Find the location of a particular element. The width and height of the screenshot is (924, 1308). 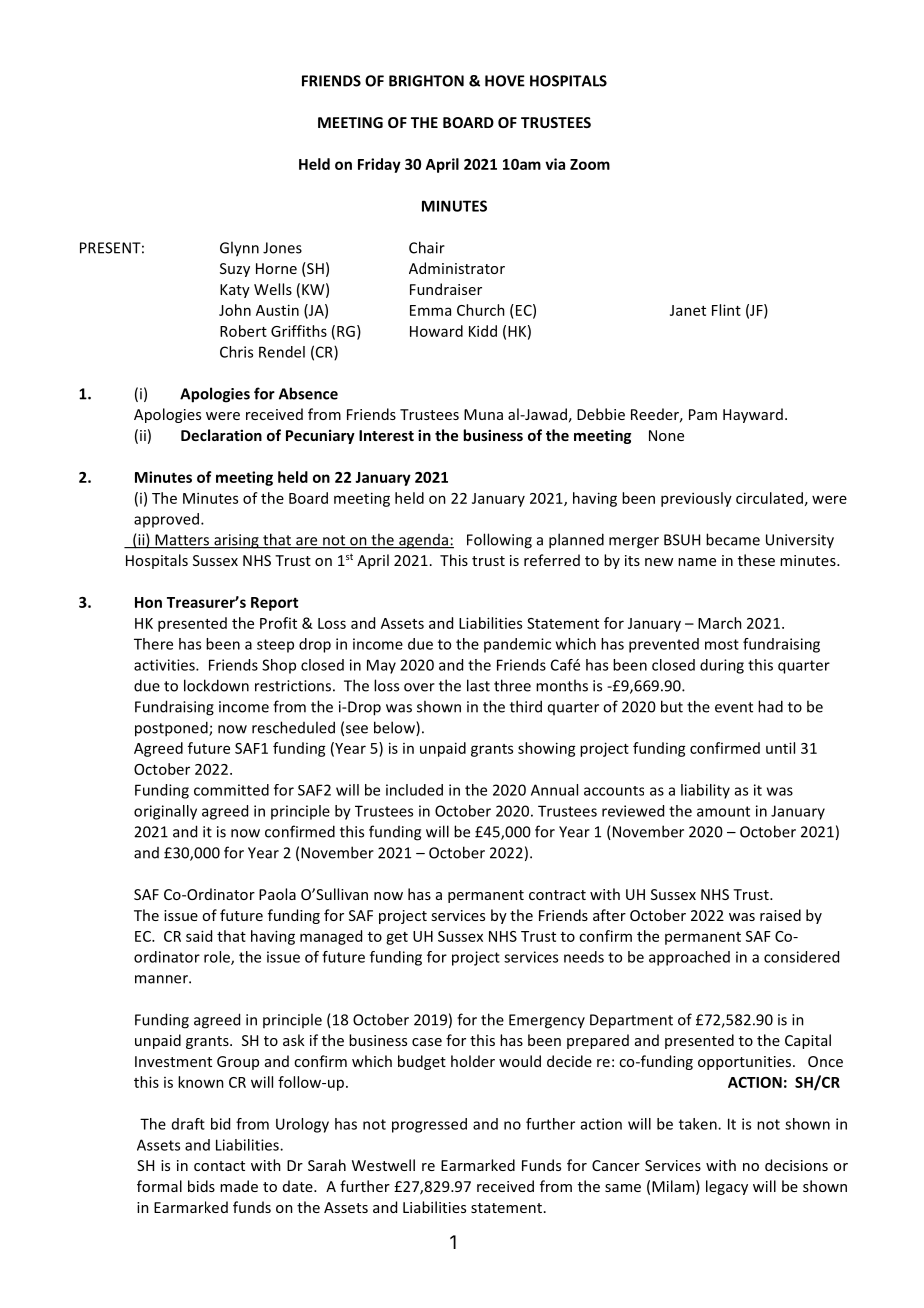

amount is located at coordinates (723, 811).
